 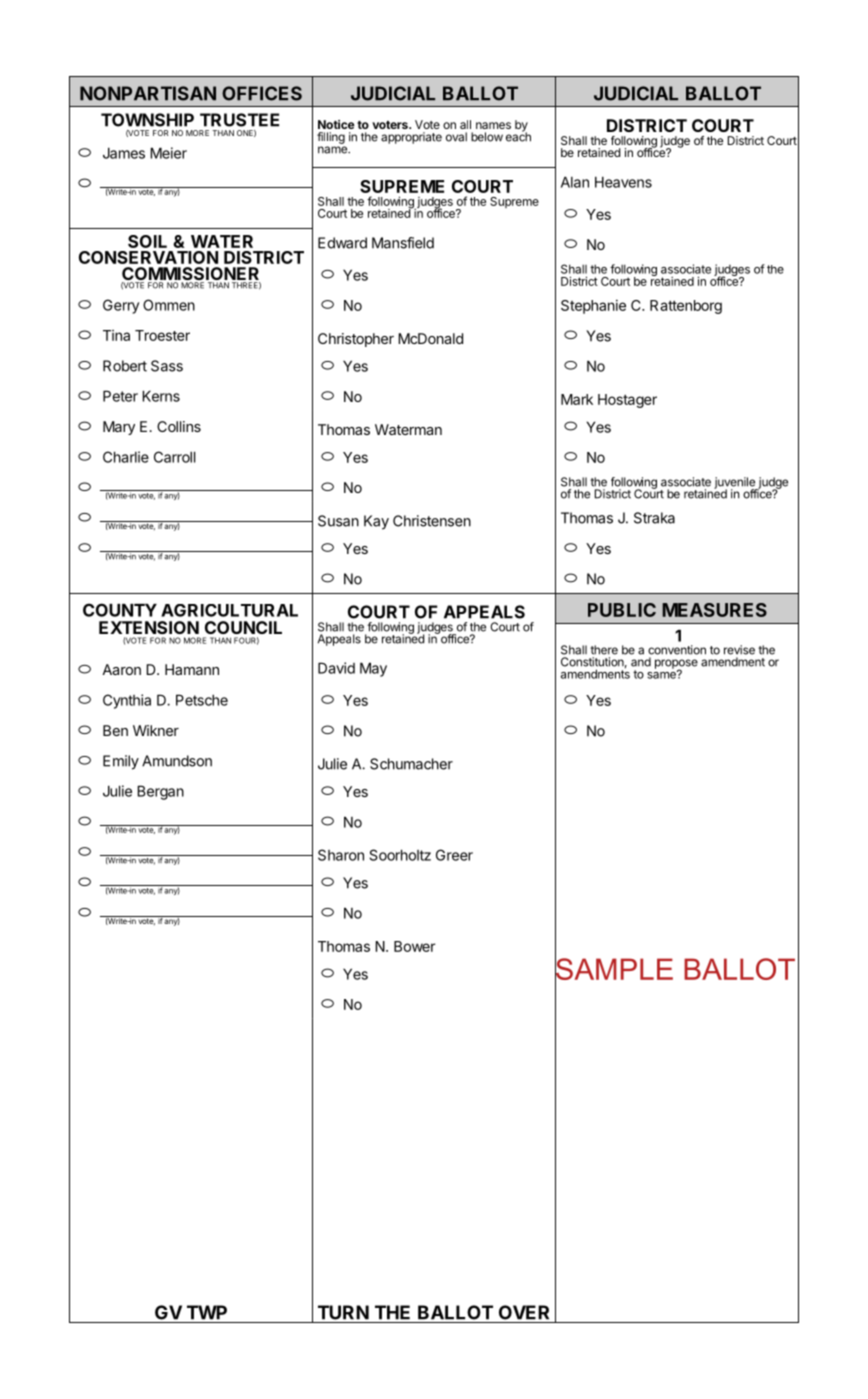 What do you see at coordinates (174, 457) in the screenshot?
I see `Carroll` at bounding box center [174, 457].
